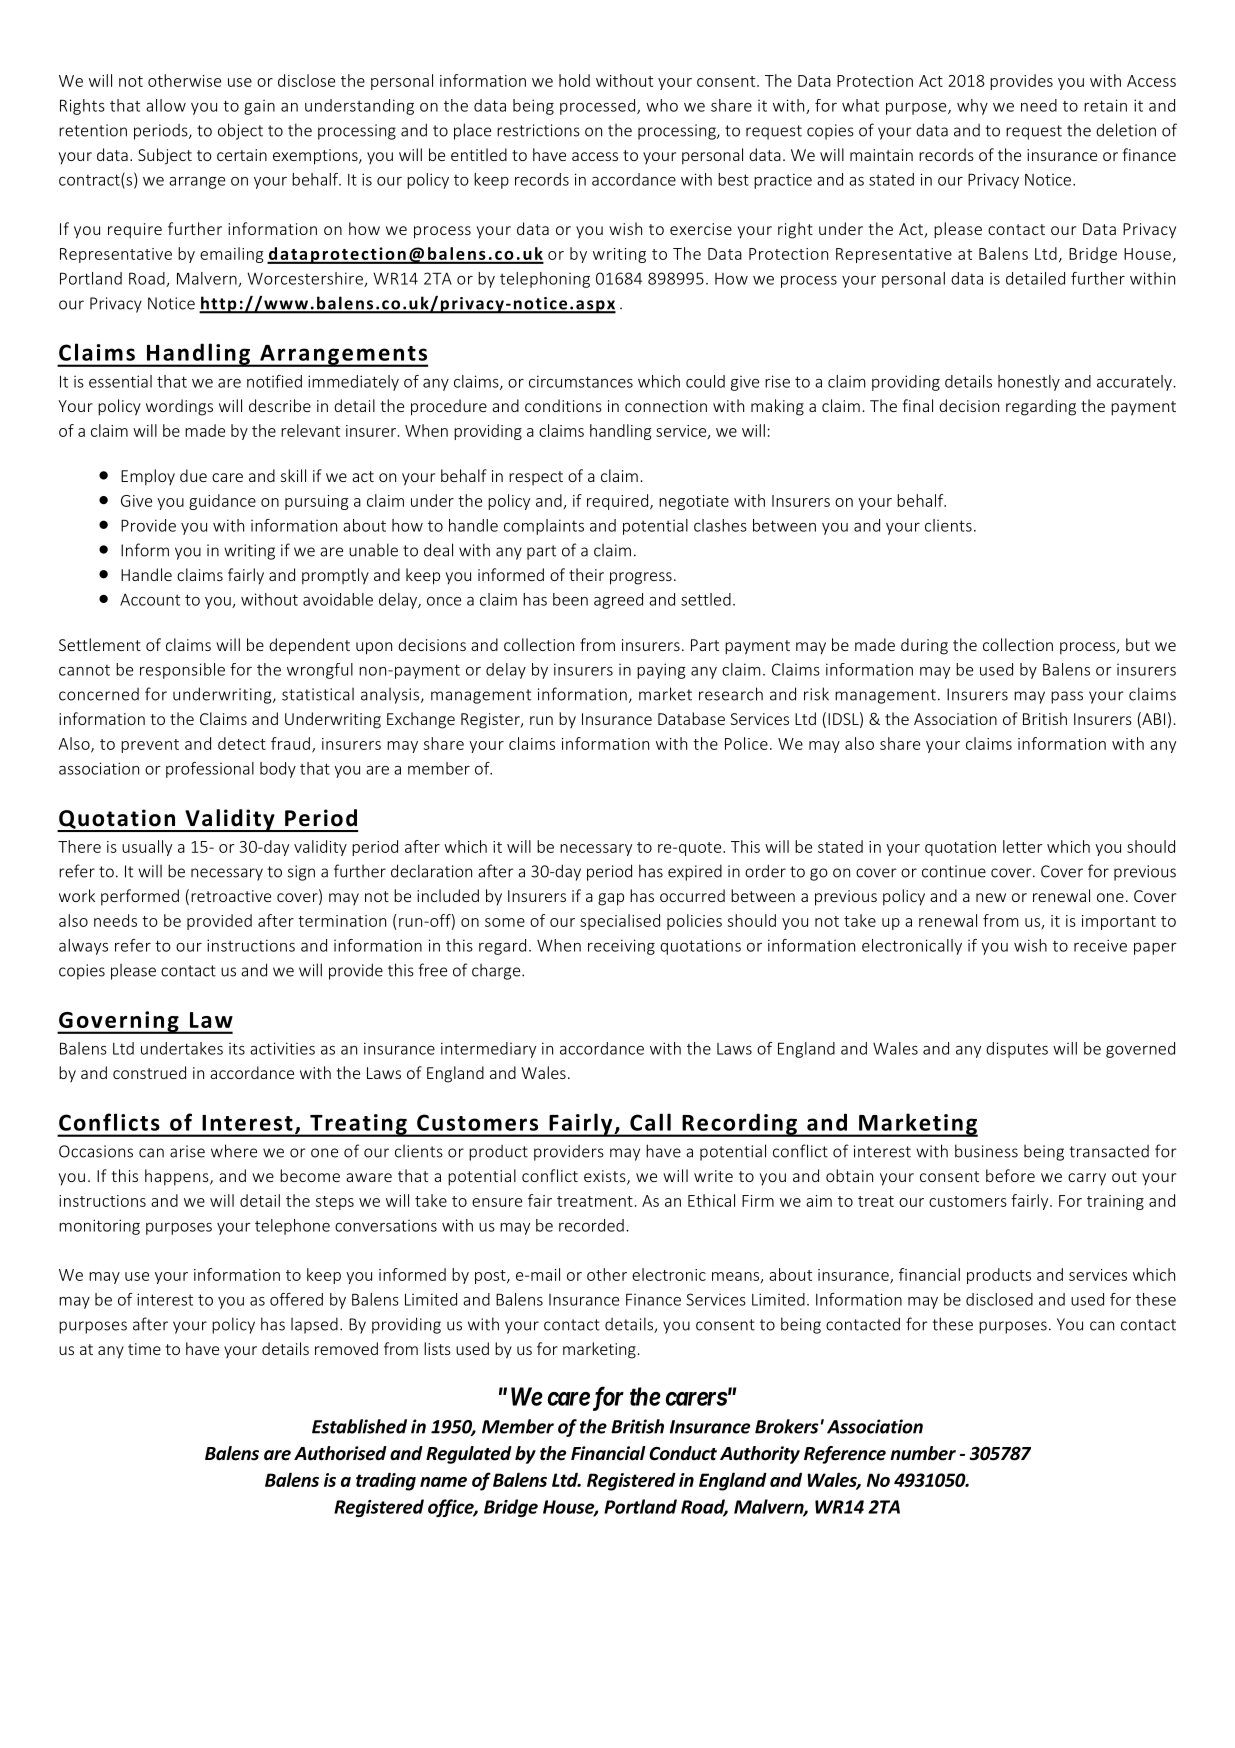 The image size is (1235, 1748). What do you see at coordinates (1029, 383) in the page?
I see `honestly` at bounding box center [1029, 383].
